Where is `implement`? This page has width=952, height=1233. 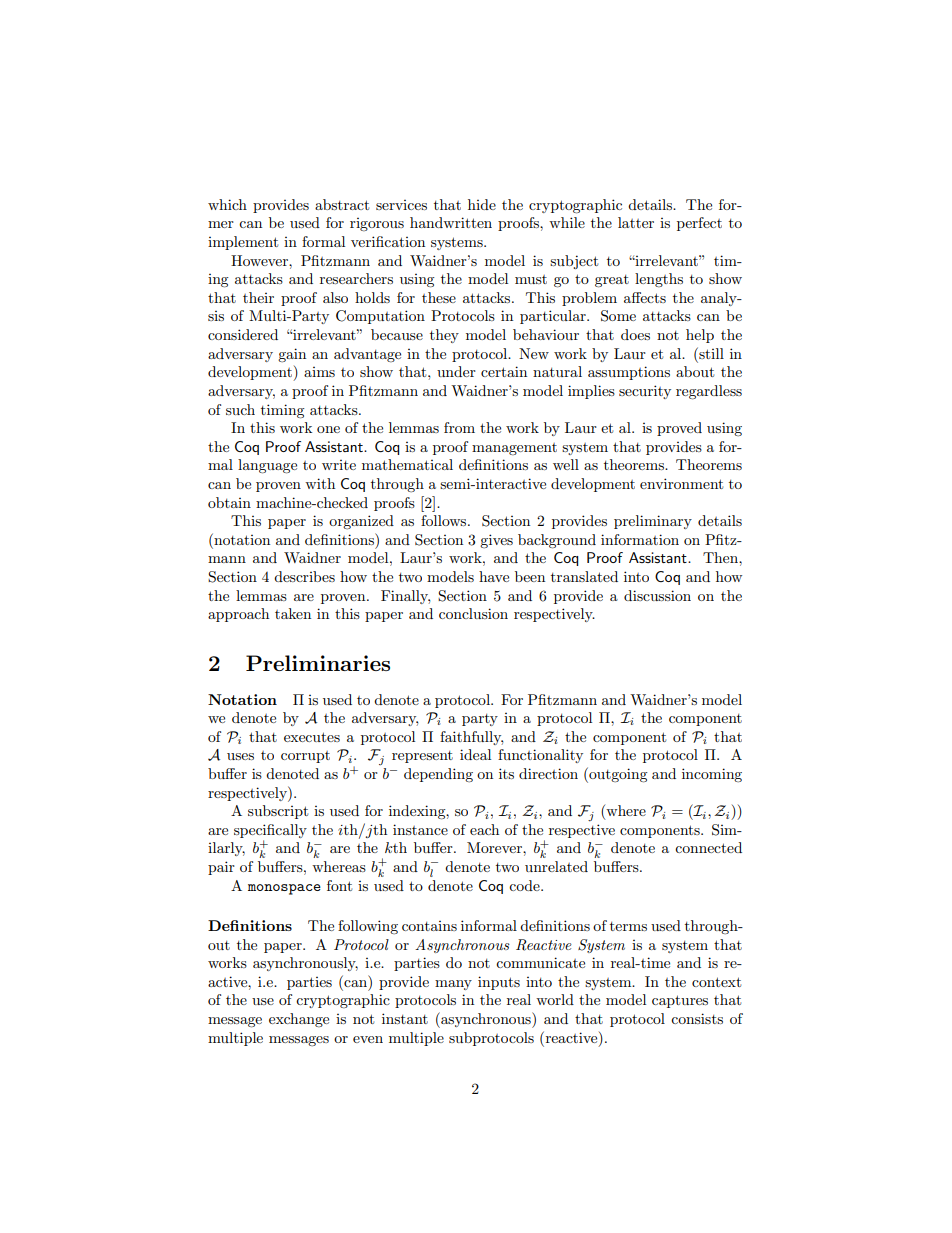
implement is located at coordinates (243, 243).
